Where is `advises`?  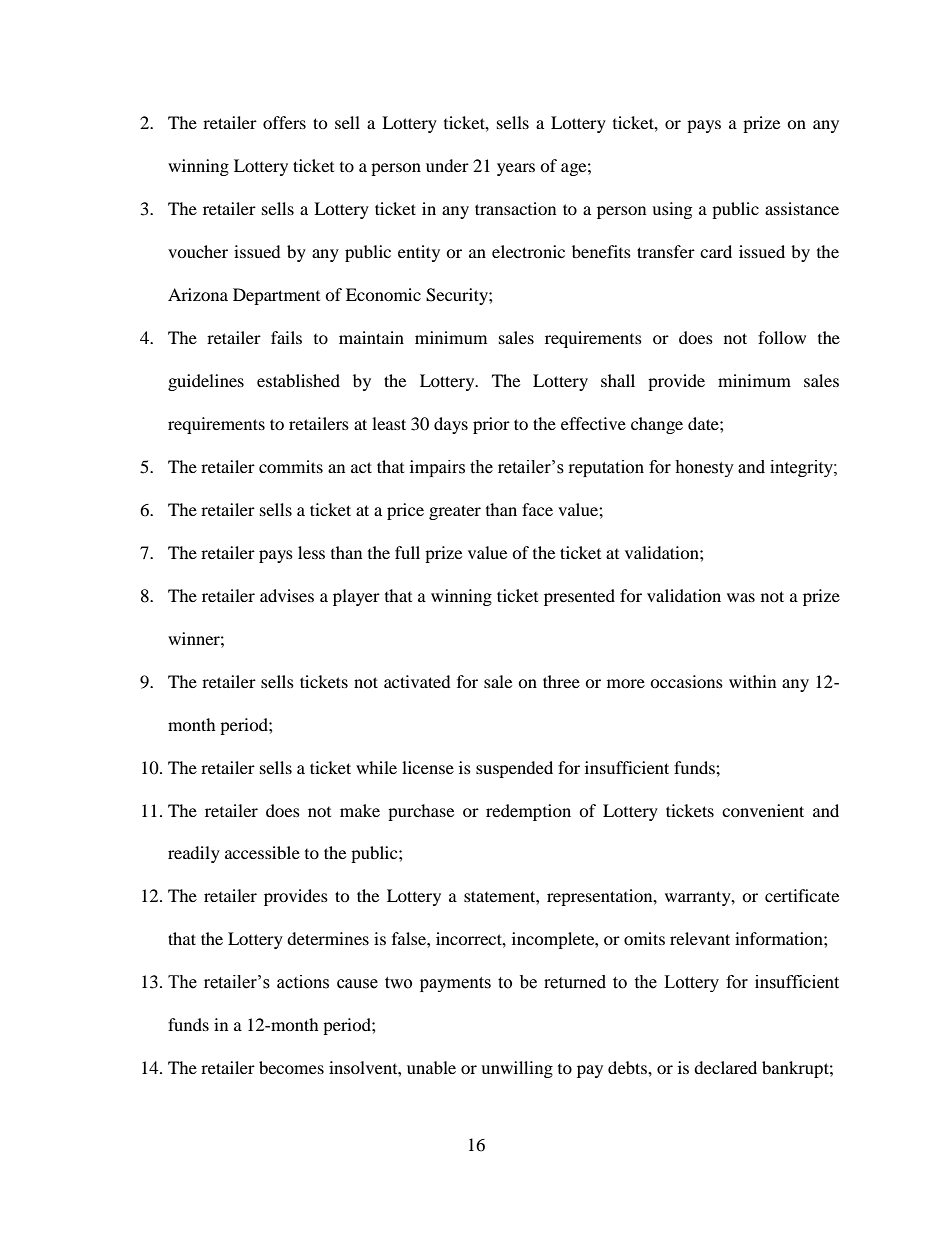 advises is located at coordinates (287, 595).
